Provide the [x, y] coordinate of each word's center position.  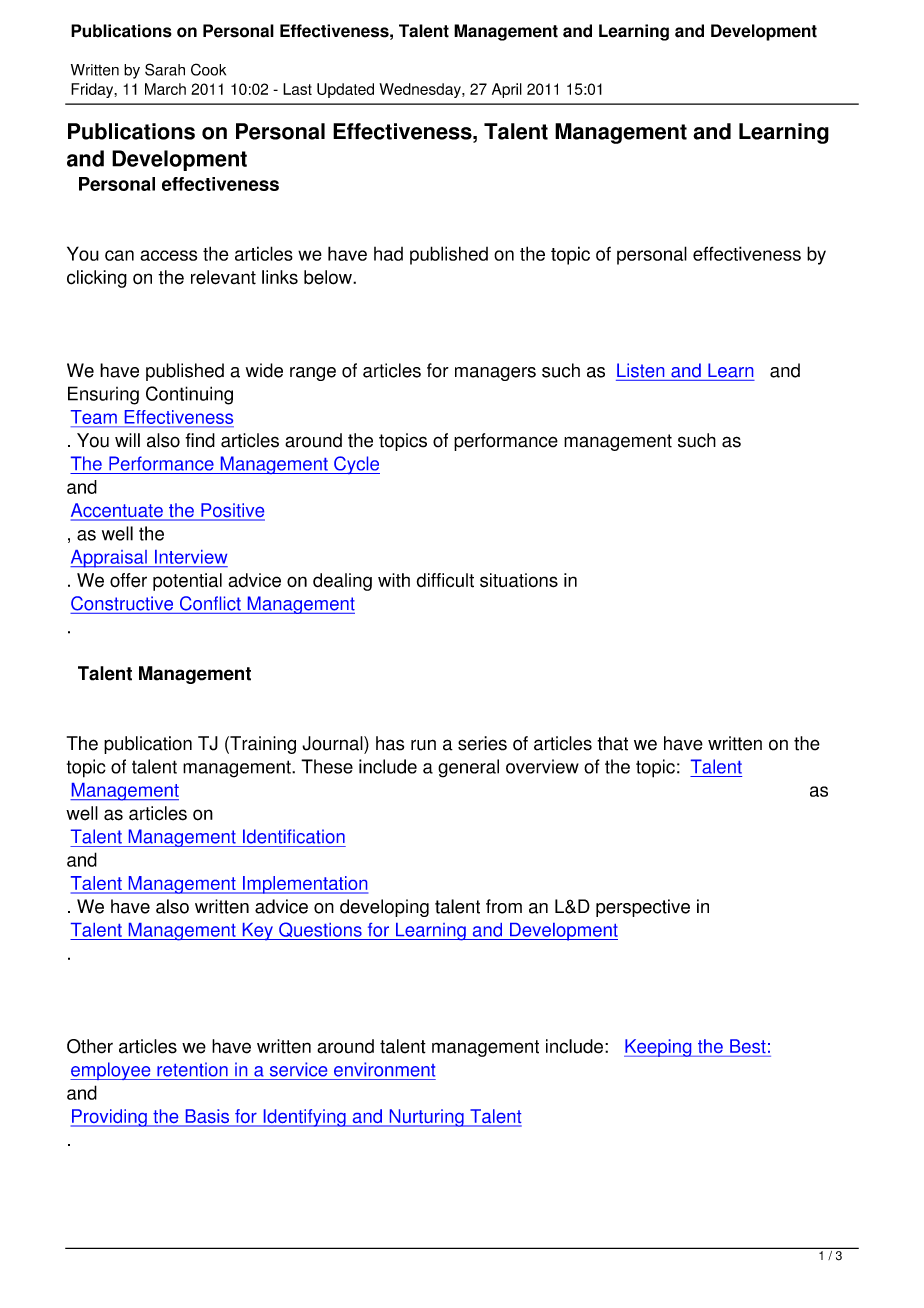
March [165, 89]
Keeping [659, 1048]
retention [192, 1069]
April [507, 90]
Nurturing [426, 1118]
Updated [345, 90]
